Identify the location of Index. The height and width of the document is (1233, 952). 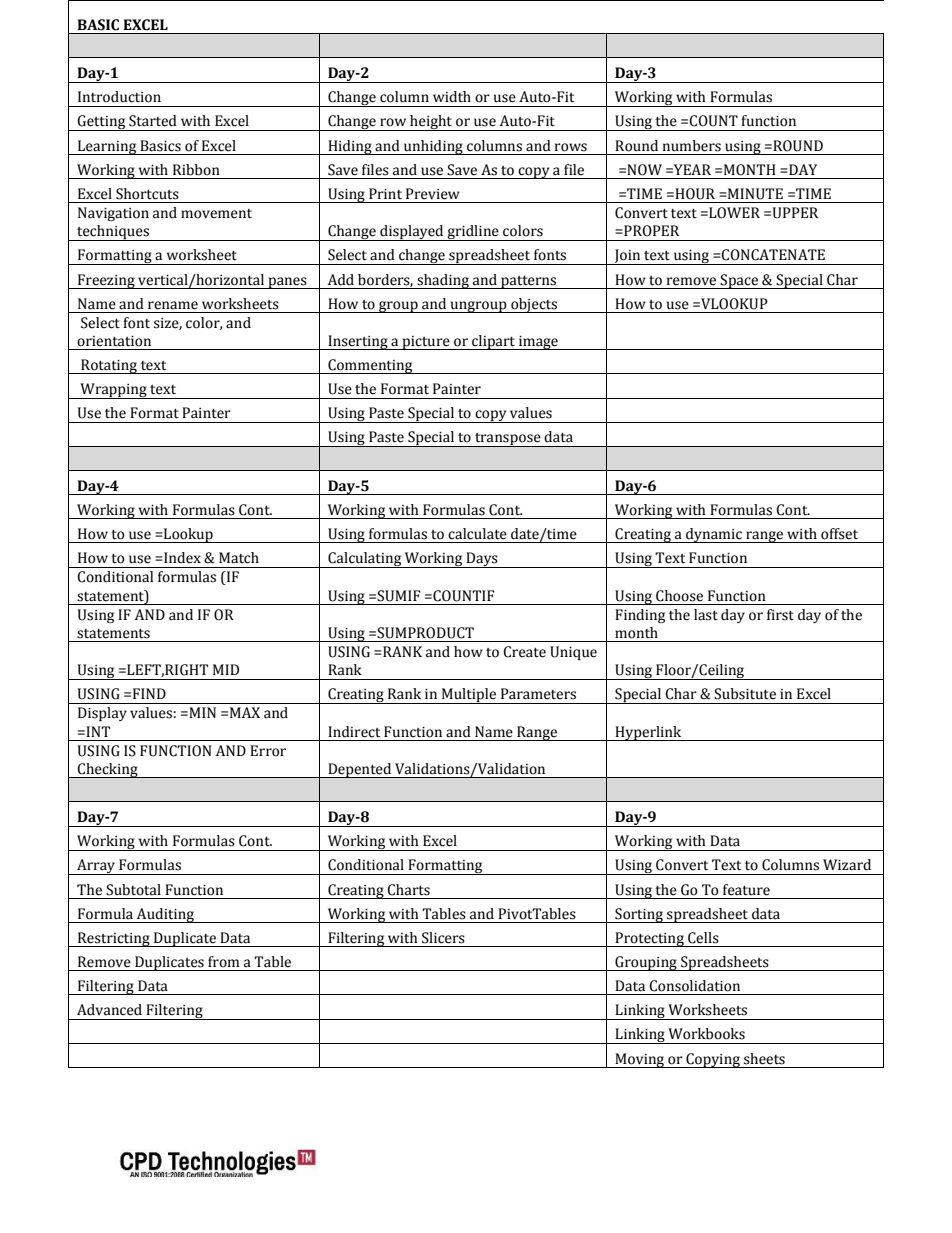
(181, 558).
